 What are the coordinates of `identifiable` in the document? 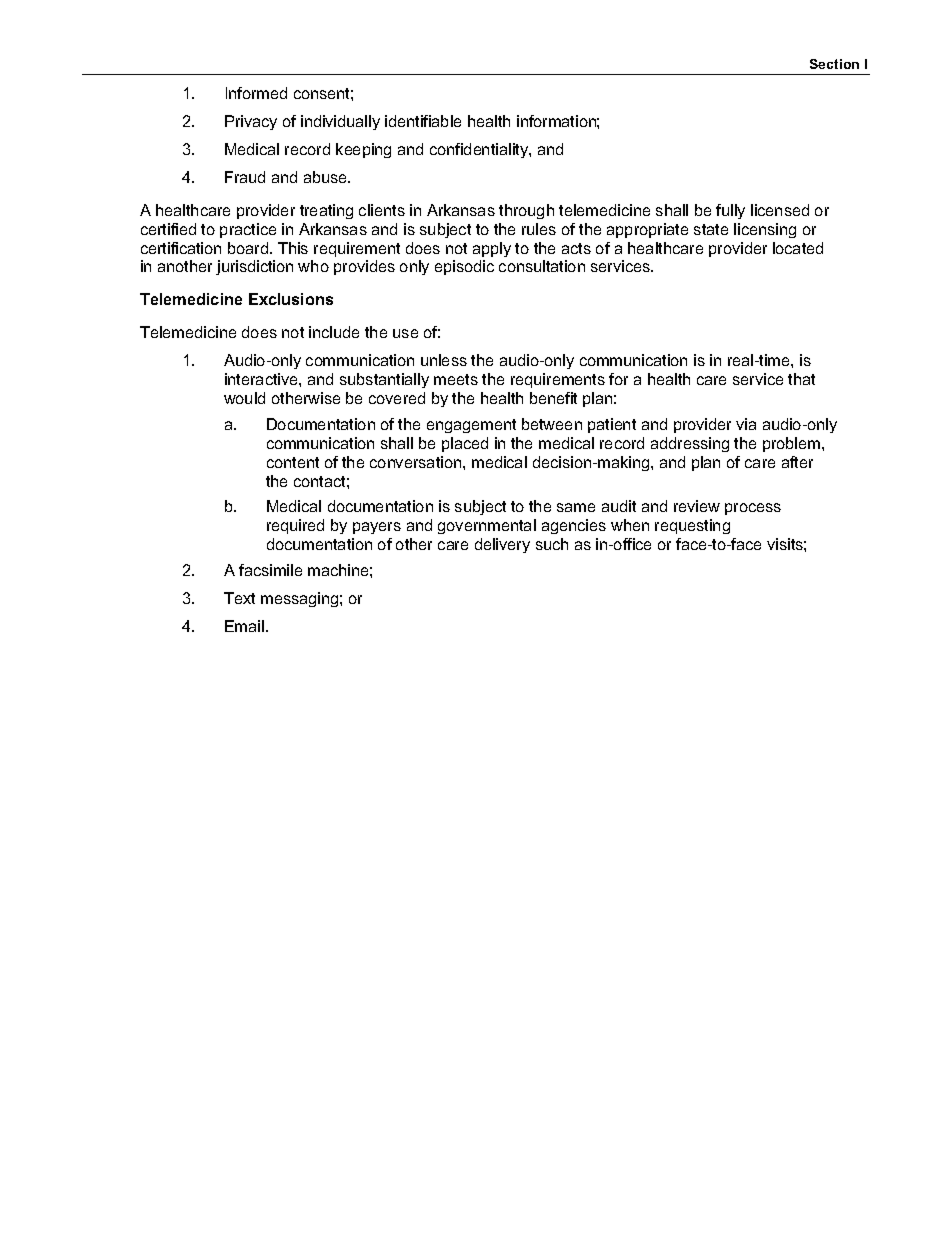 It's located at (423, 121).
